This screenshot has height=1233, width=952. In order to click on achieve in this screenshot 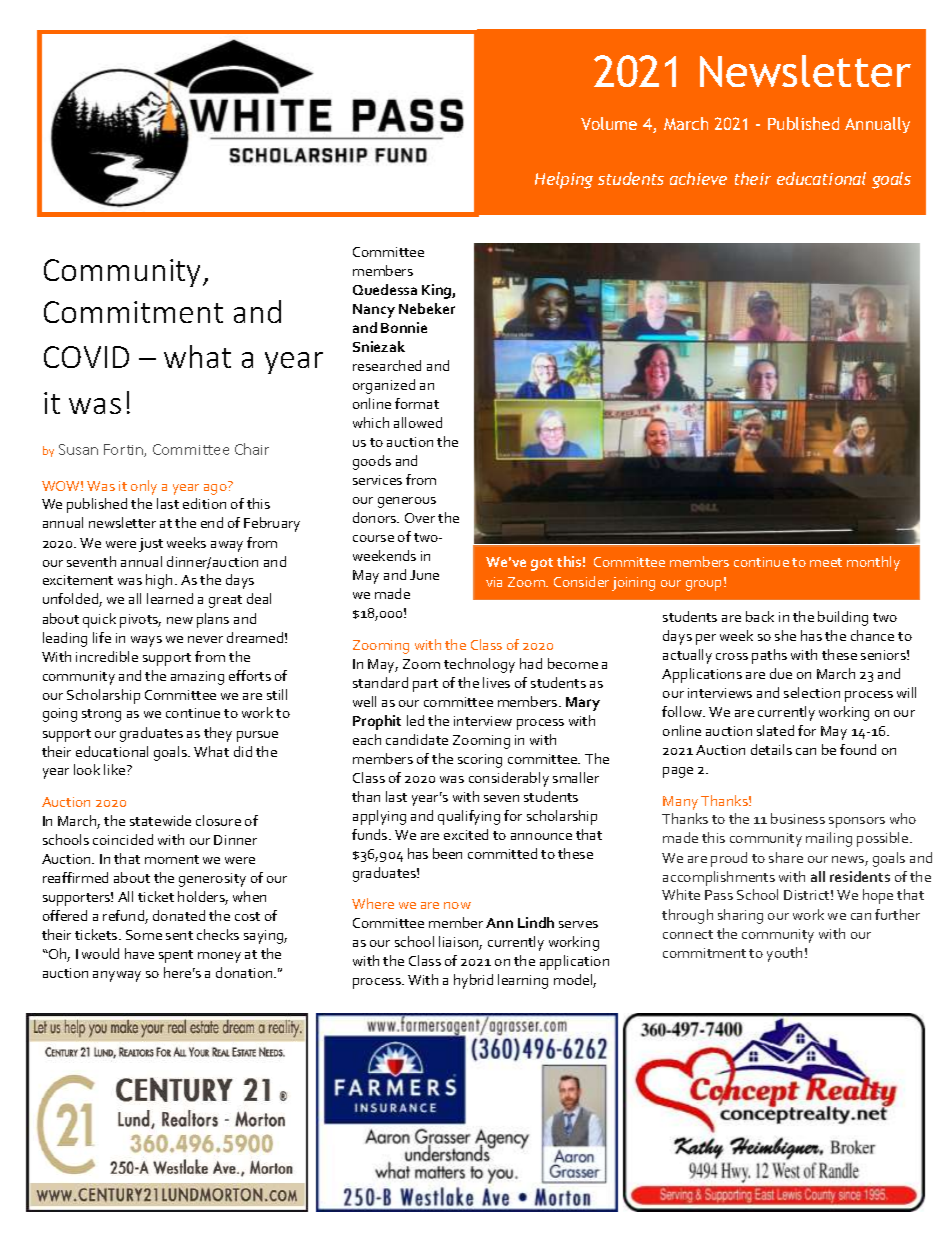, I will do `click(698, 178)`.
